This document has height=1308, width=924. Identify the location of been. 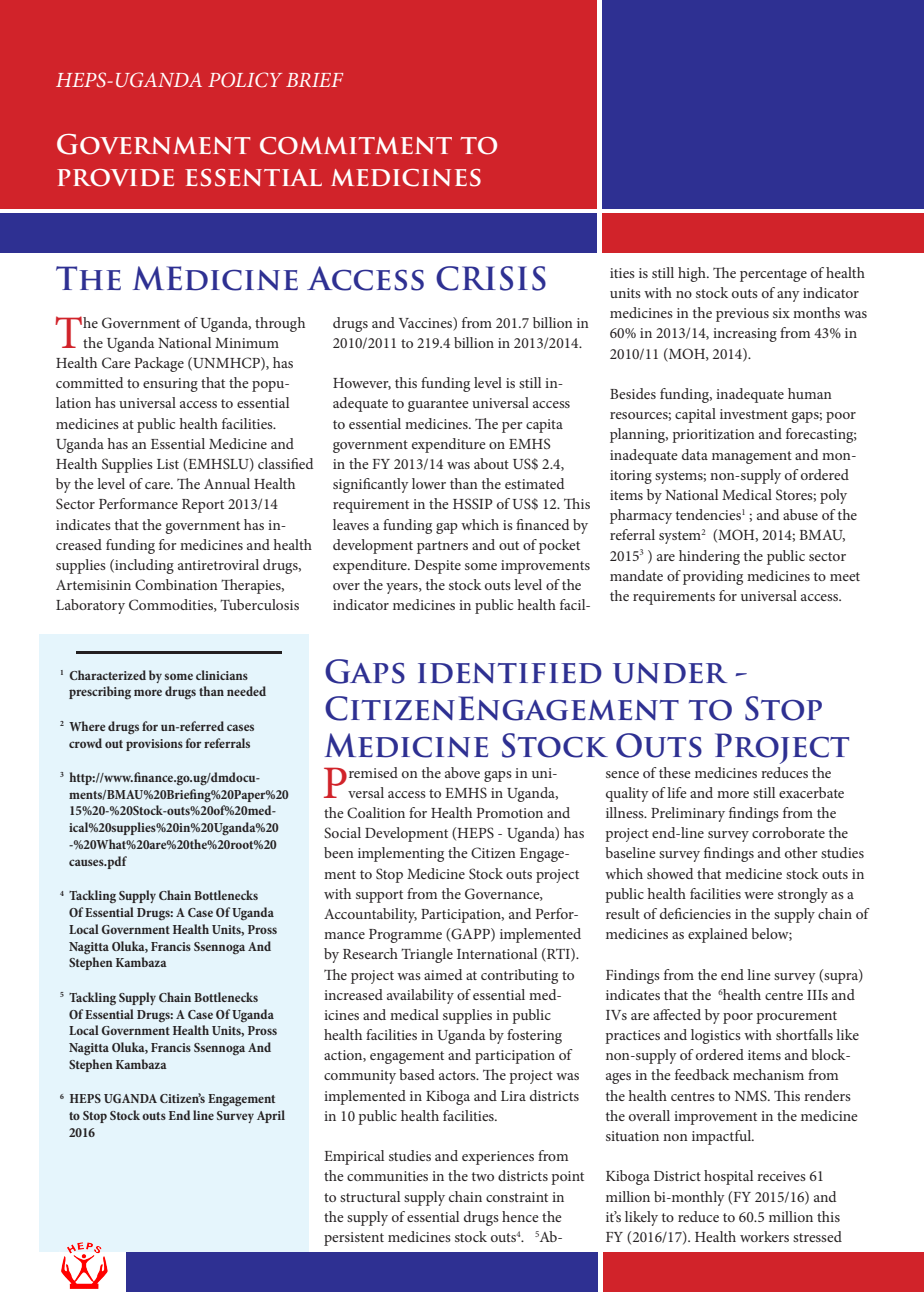
(339, 852).
